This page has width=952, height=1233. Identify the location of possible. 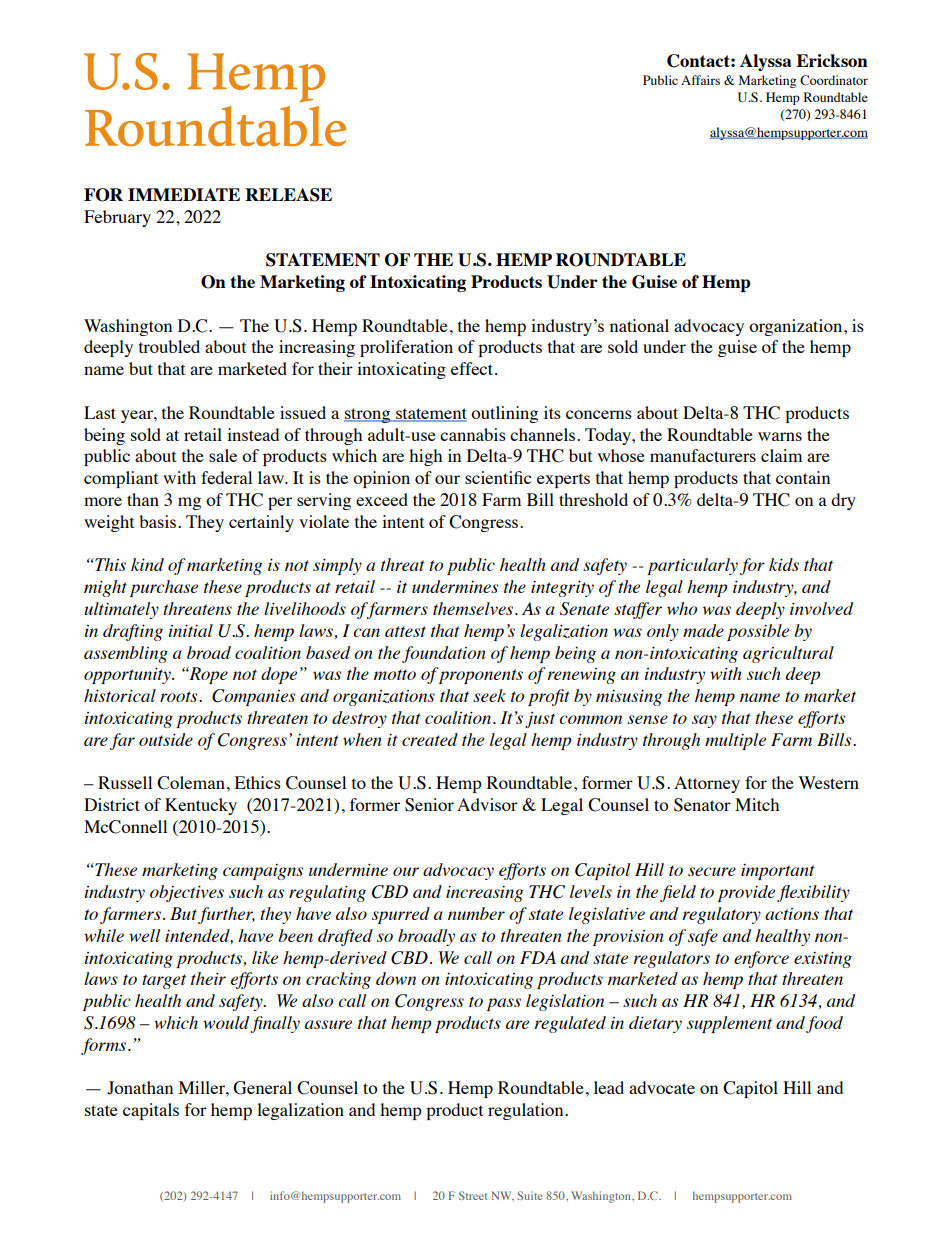
(758, 632).
